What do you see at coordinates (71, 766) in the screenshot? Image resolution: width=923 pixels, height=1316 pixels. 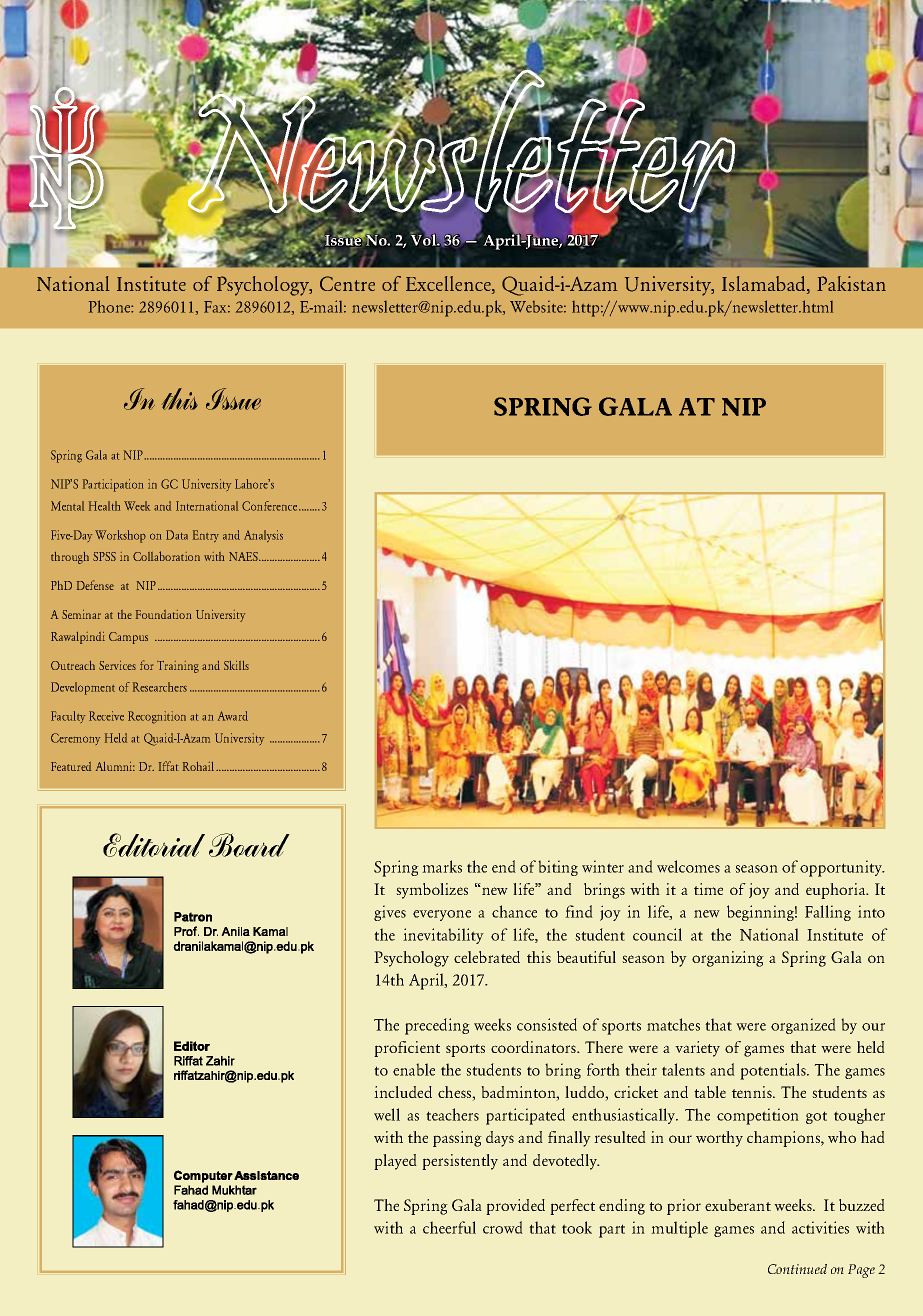 I see `Featured` at bounding box center [71, 766].
